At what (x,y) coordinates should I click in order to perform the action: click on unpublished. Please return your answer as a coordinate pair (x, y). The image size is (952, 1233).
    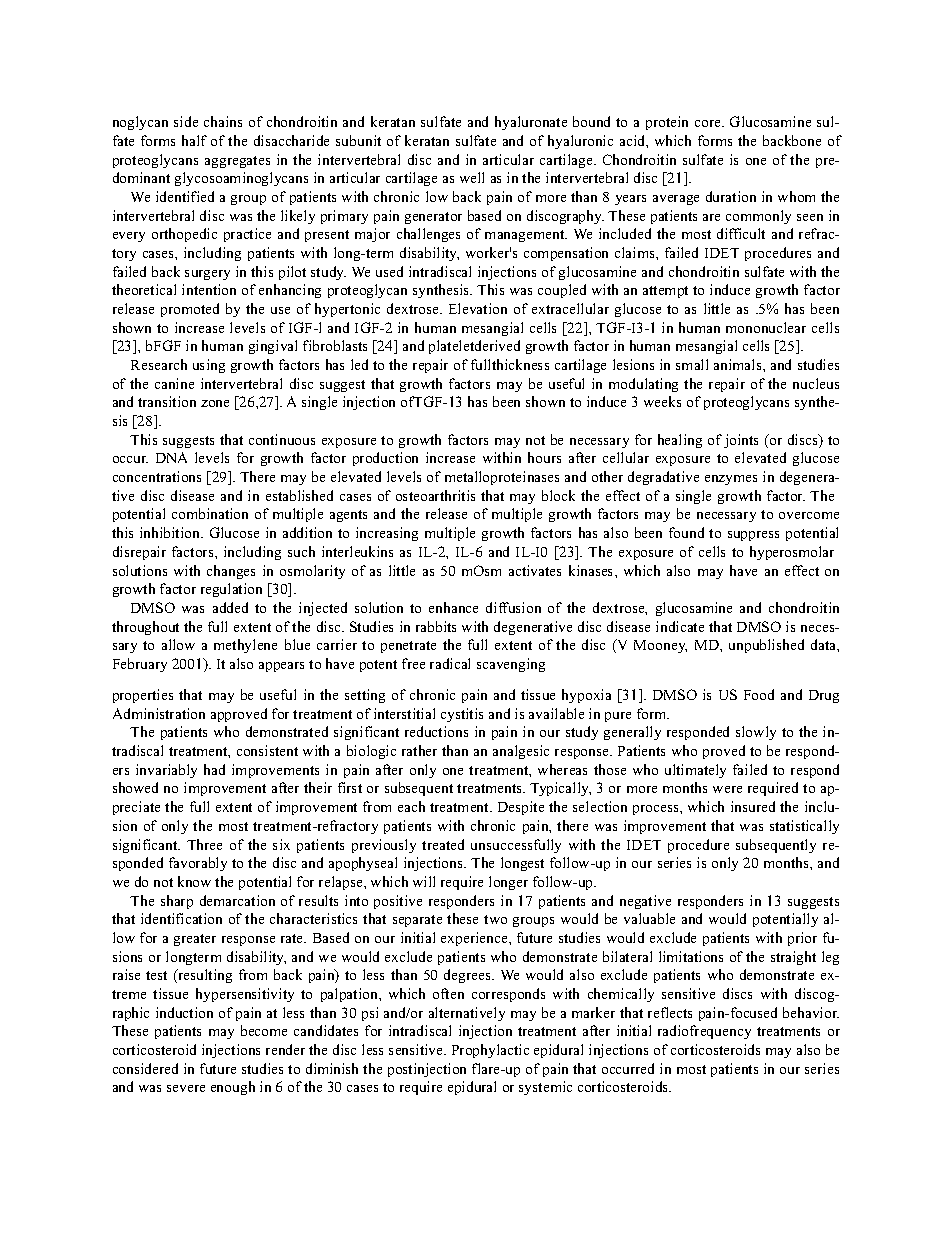
    Looking at the image, I should click on (766, 646).
